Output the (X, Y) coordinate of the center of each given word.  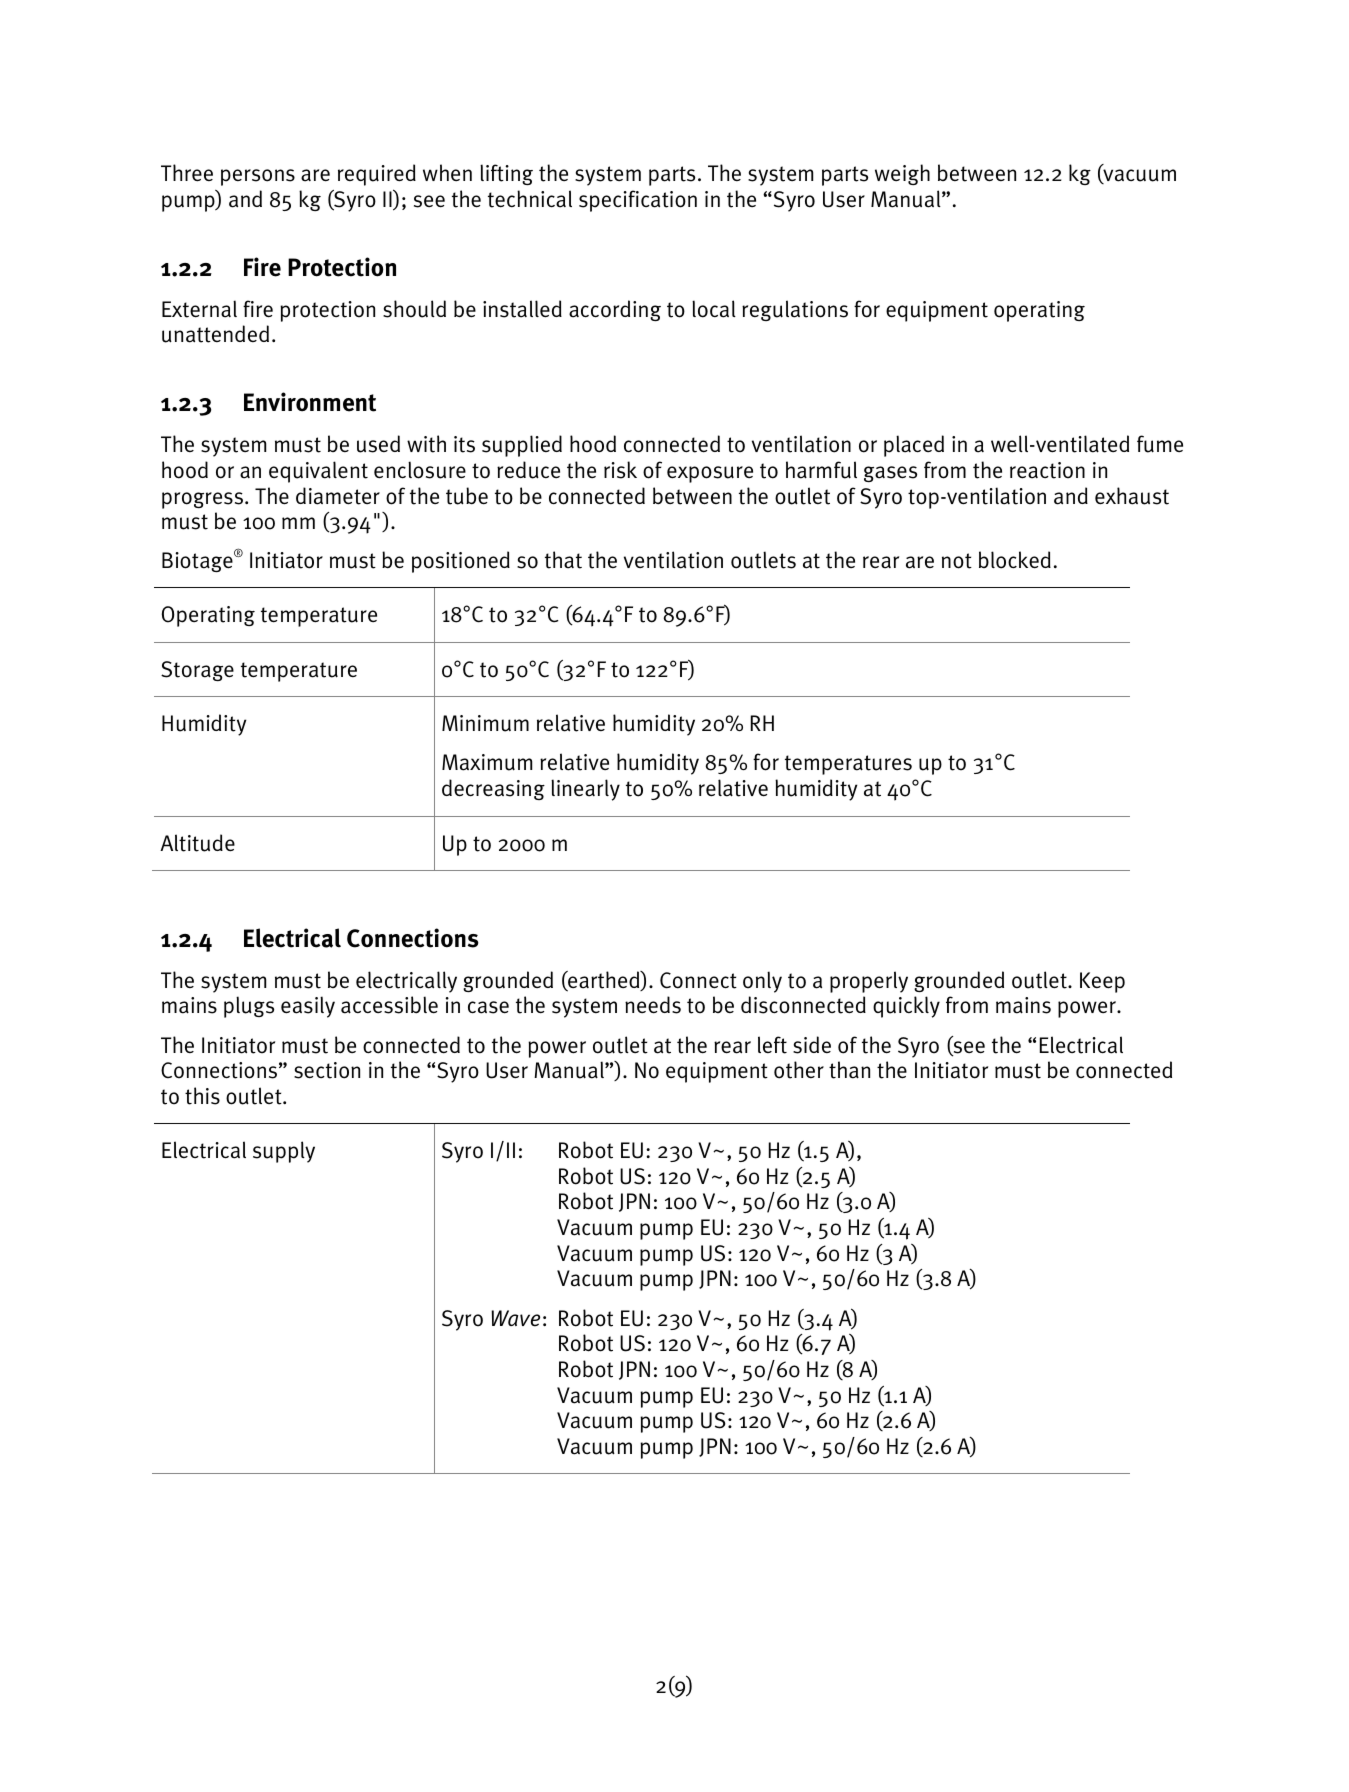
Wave (515, 1318)
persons (258, 177)
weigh (902, 174)
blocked (1015, 560)
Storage (197, 671)
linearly (585, 790)
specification (638, 201)
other (799, 1070)
